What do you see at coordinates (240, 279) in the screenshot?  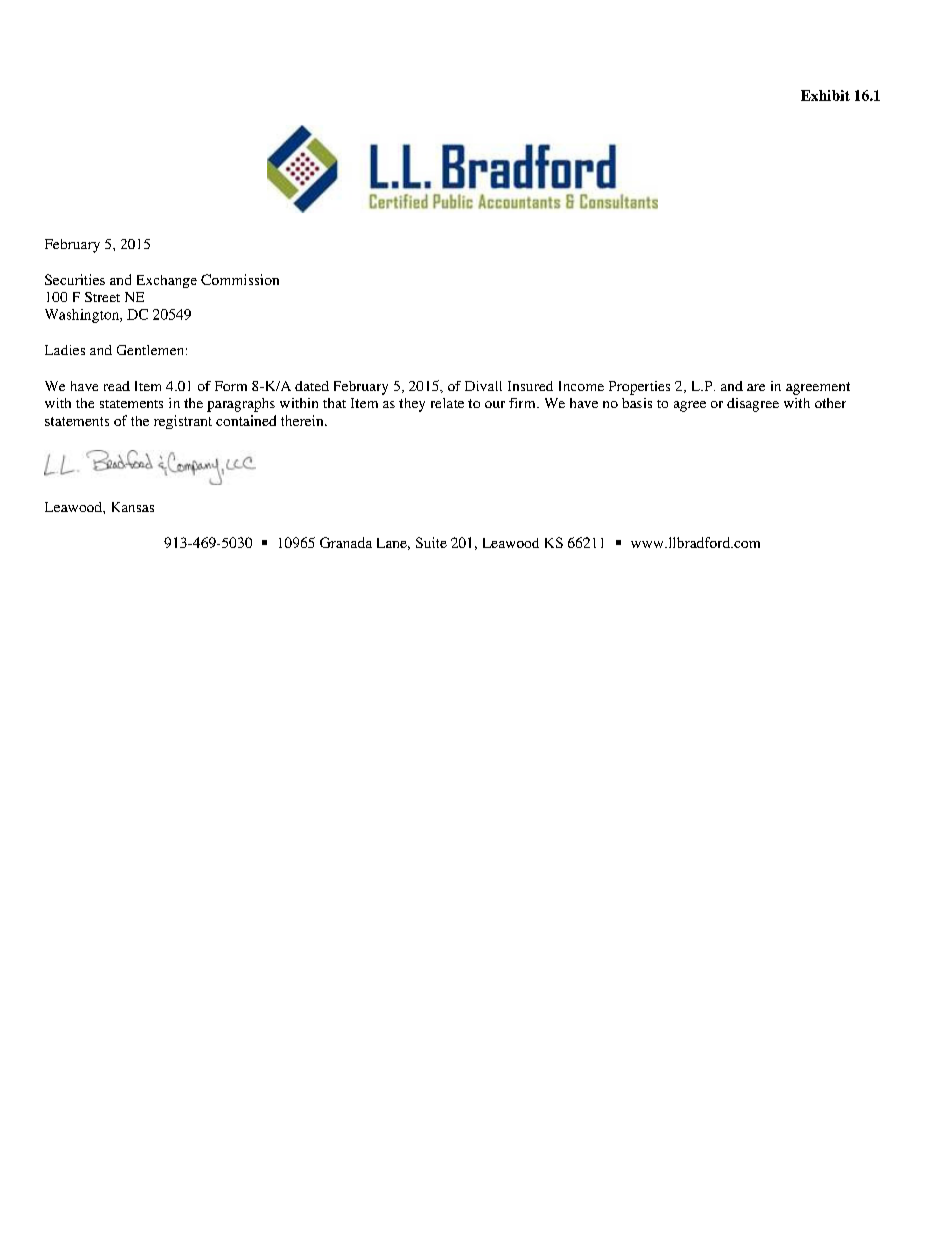 I see `Commission` at bounding box center [240, 279].
